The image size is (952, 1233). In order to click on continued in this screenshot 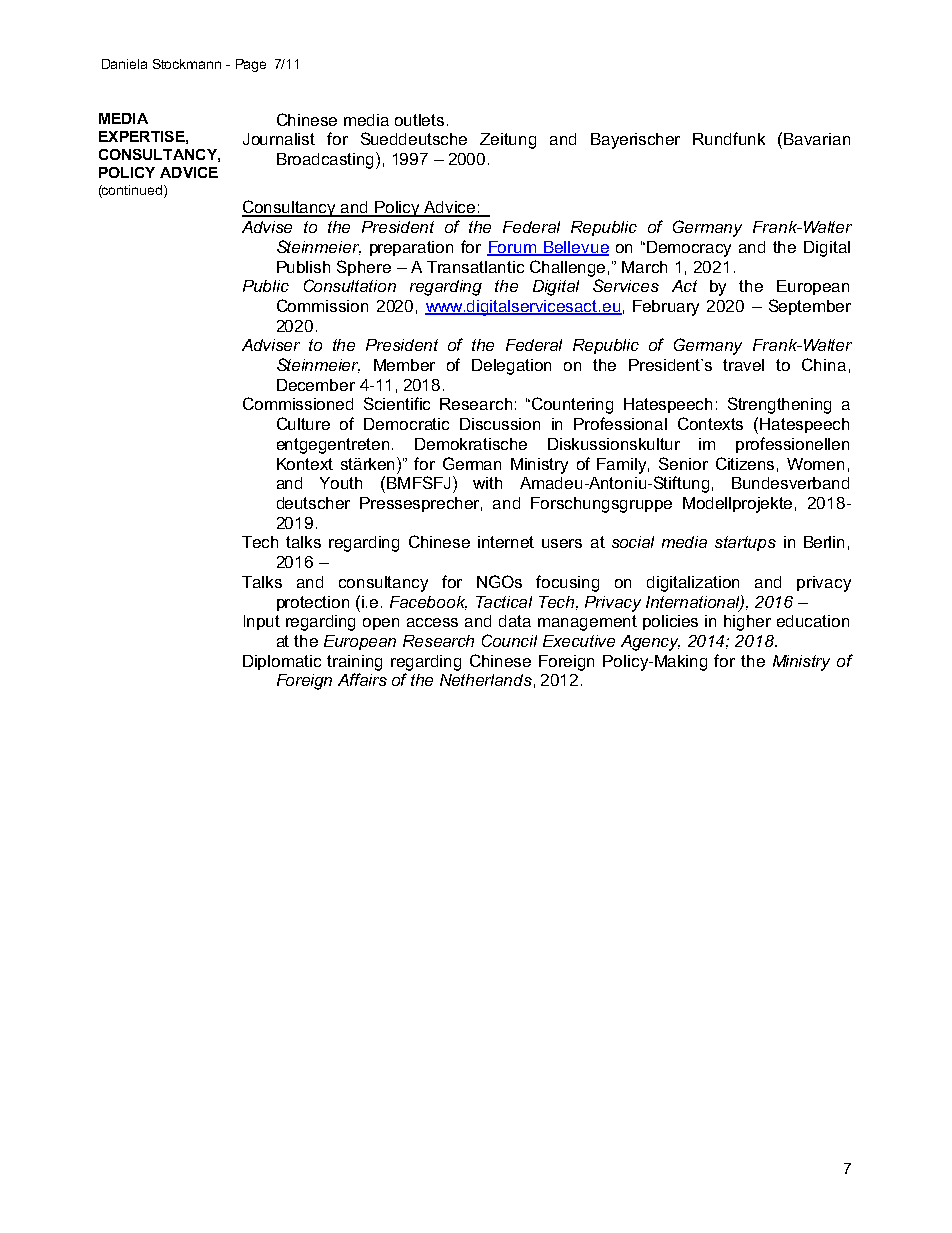, I will do `click(133, 190)`.
